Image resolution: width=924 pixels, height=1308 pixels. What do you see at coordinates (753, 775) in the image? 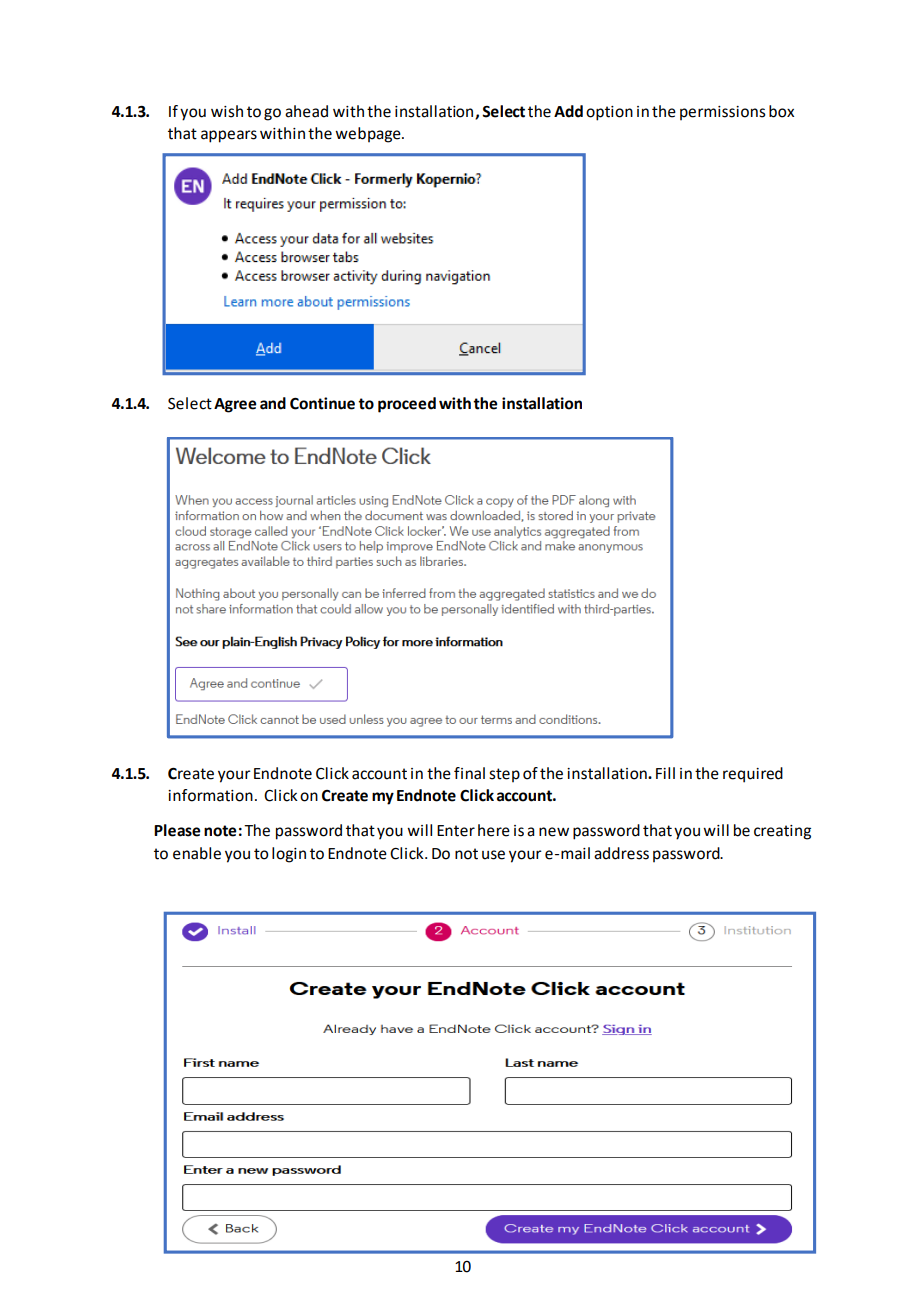
I see `required` at bounding box center [753, 775].
